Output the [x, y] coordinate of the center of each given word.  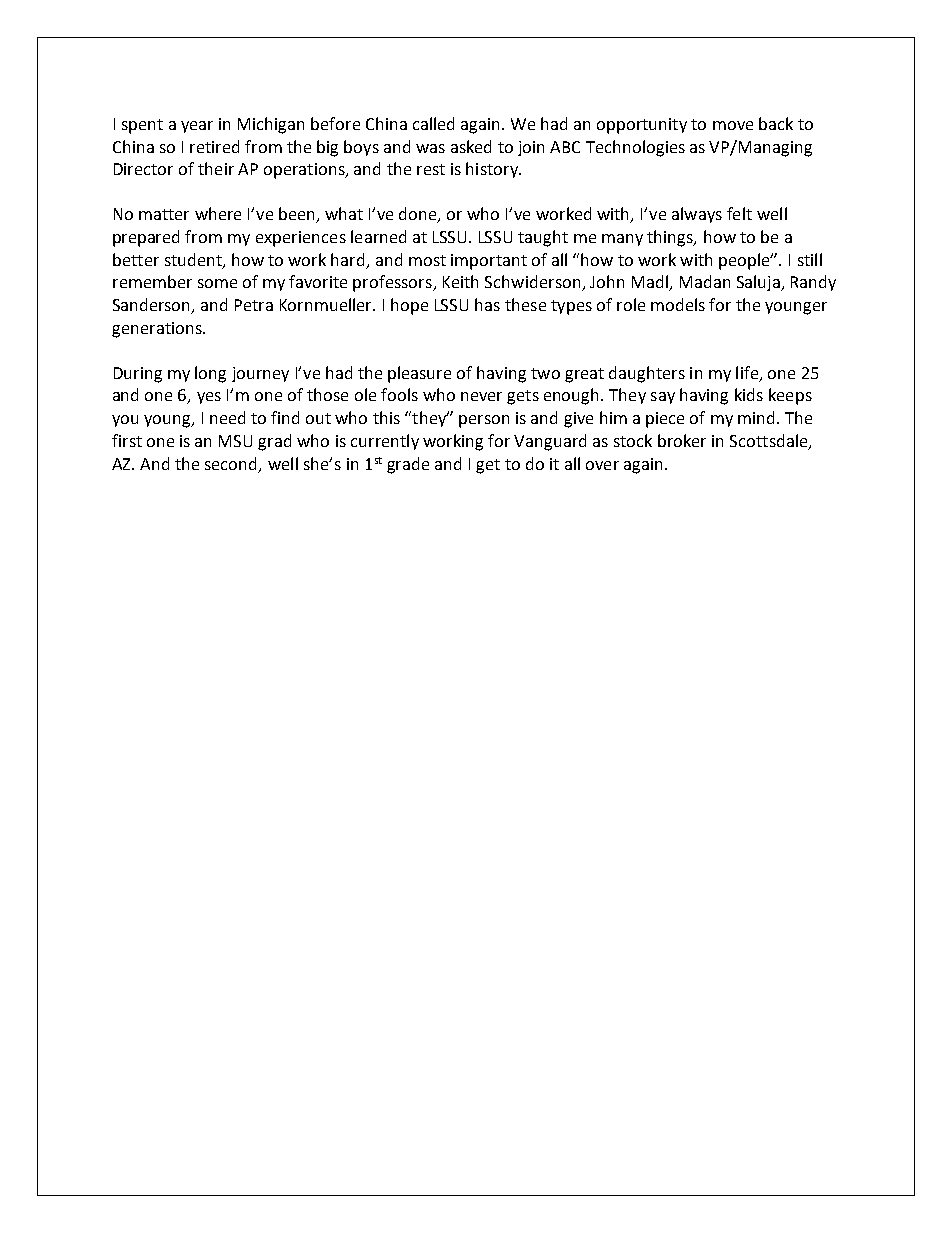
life [748, 373]
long [210, 374]
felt [739, 213]
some [217, 283]
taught [543, 238]
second [232, 464]
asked [471, 146]
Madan [705, 281]
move [733, 125]
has [487, 304]
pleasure [419, 374]
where [218, 213]
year [197, 127]
